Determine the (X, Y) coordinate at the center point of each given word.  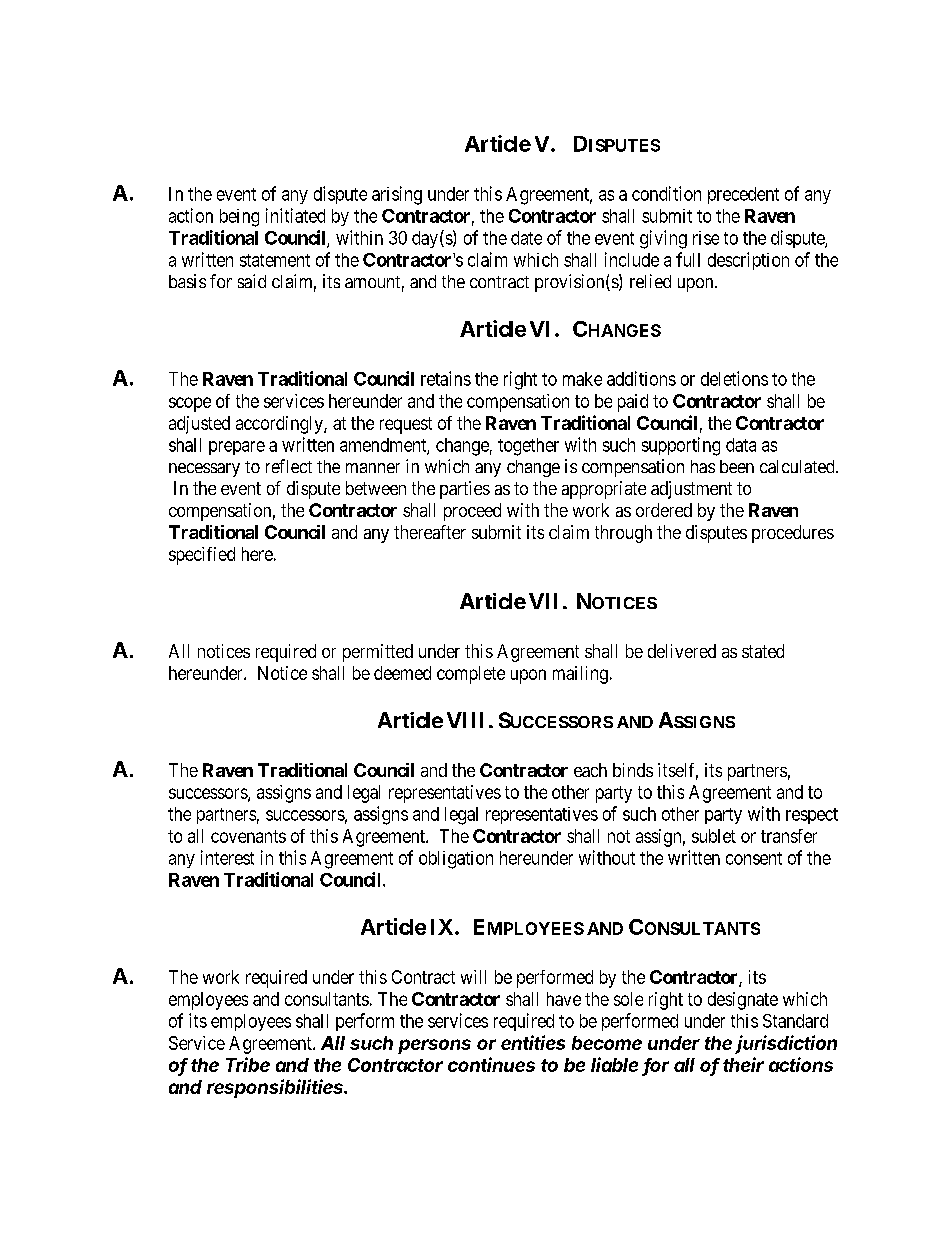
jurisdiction (786, 1044)
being (239, 218)
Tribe (248, 1064)
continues (491, 1064)
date (526, 238)
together (528, 447)
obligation (456, 860)
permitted (378, 653)
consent (754, 858)
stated (763, 651)
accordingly (280, 425)
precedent (743, 195)
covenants (248, 836)
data (741, 445)
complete (471, 675)
